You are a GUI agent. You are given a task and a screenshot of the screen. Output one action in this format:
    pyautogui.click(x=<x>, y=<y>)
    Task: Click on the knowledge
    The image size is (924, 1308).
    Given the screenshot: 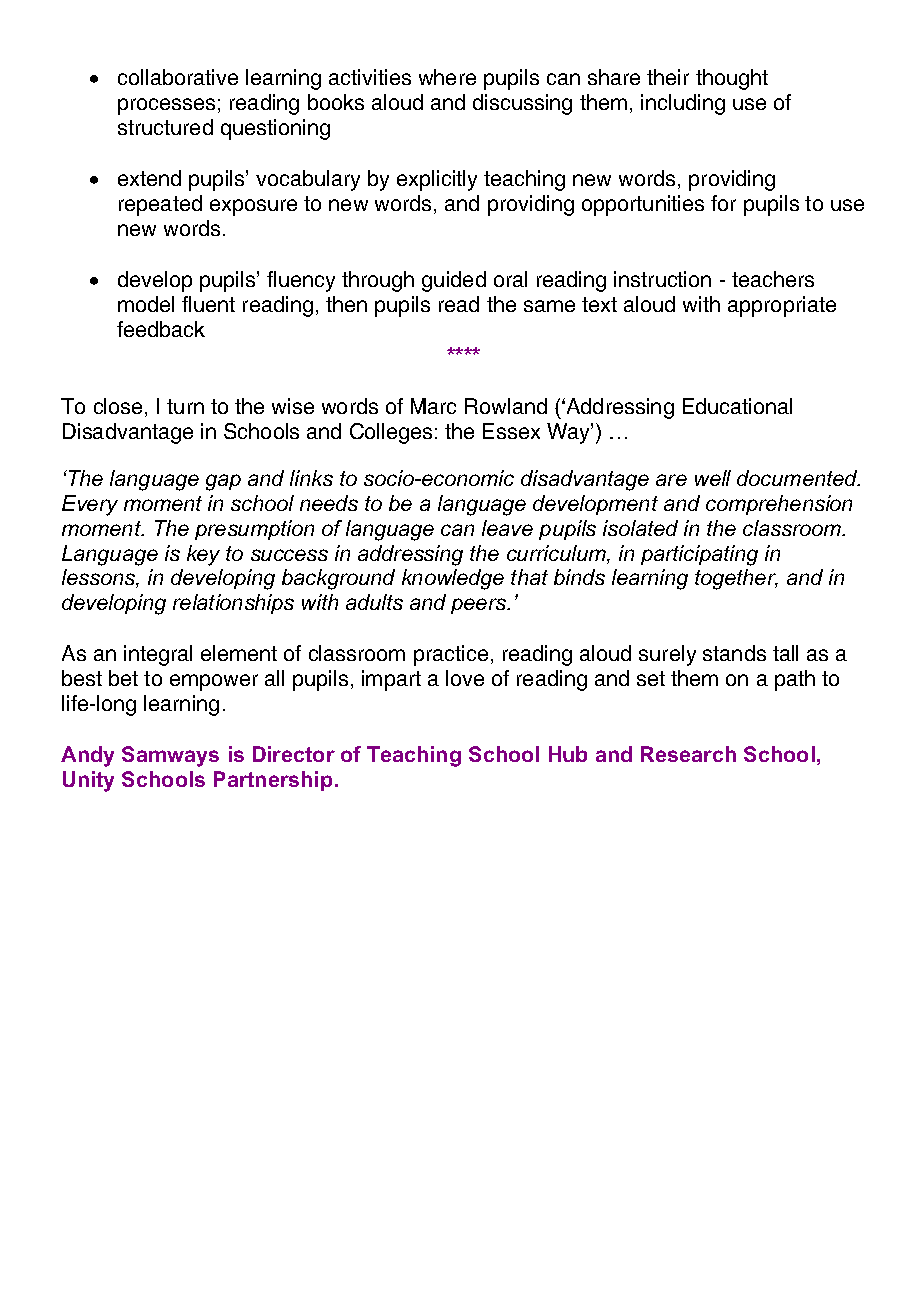 What is the action you would take?
    pyautogui.click(x=453, y=579)
